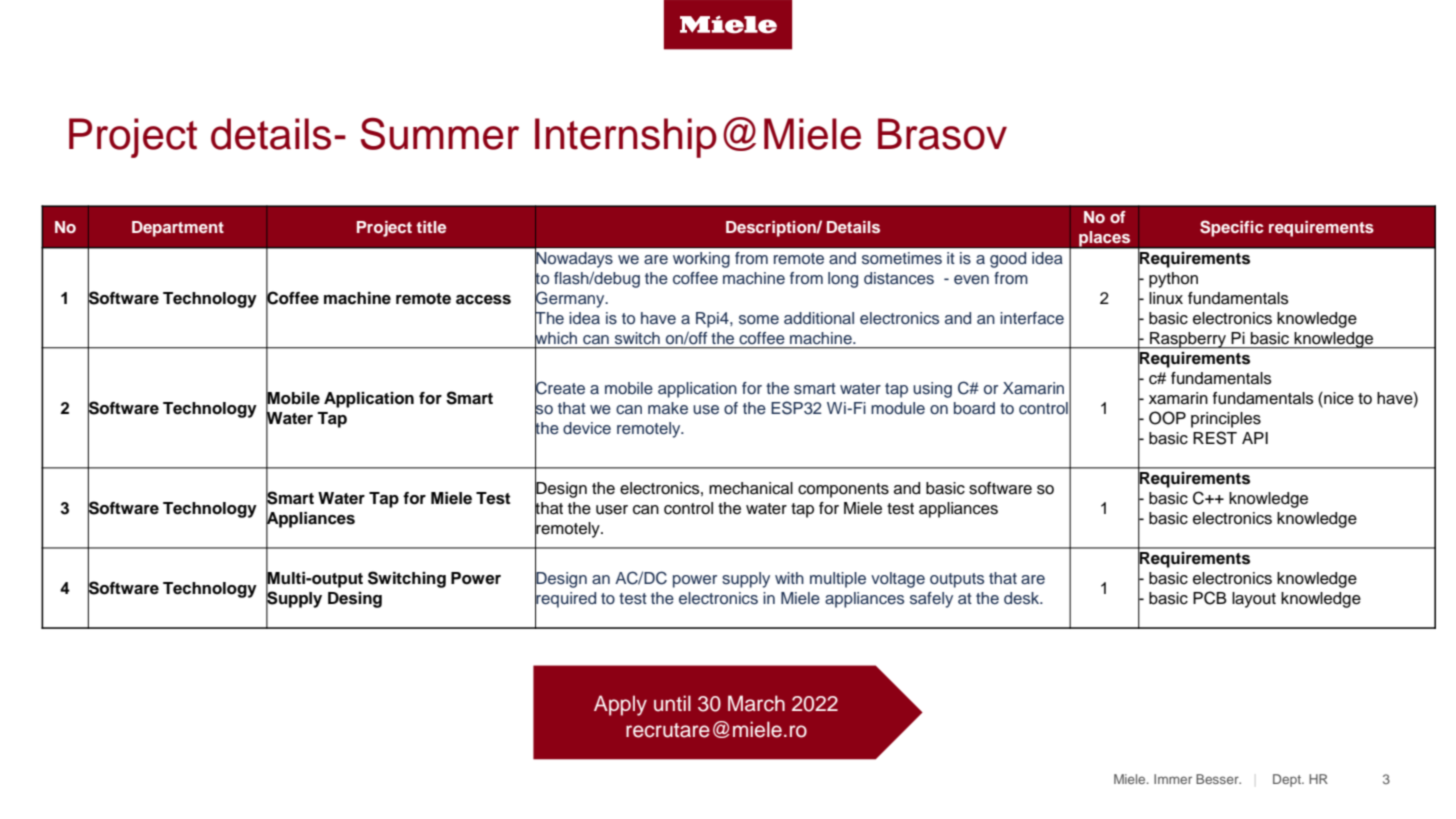  Describe the element at coordinates (560, 387) in the document. I see `Create` at that location.
